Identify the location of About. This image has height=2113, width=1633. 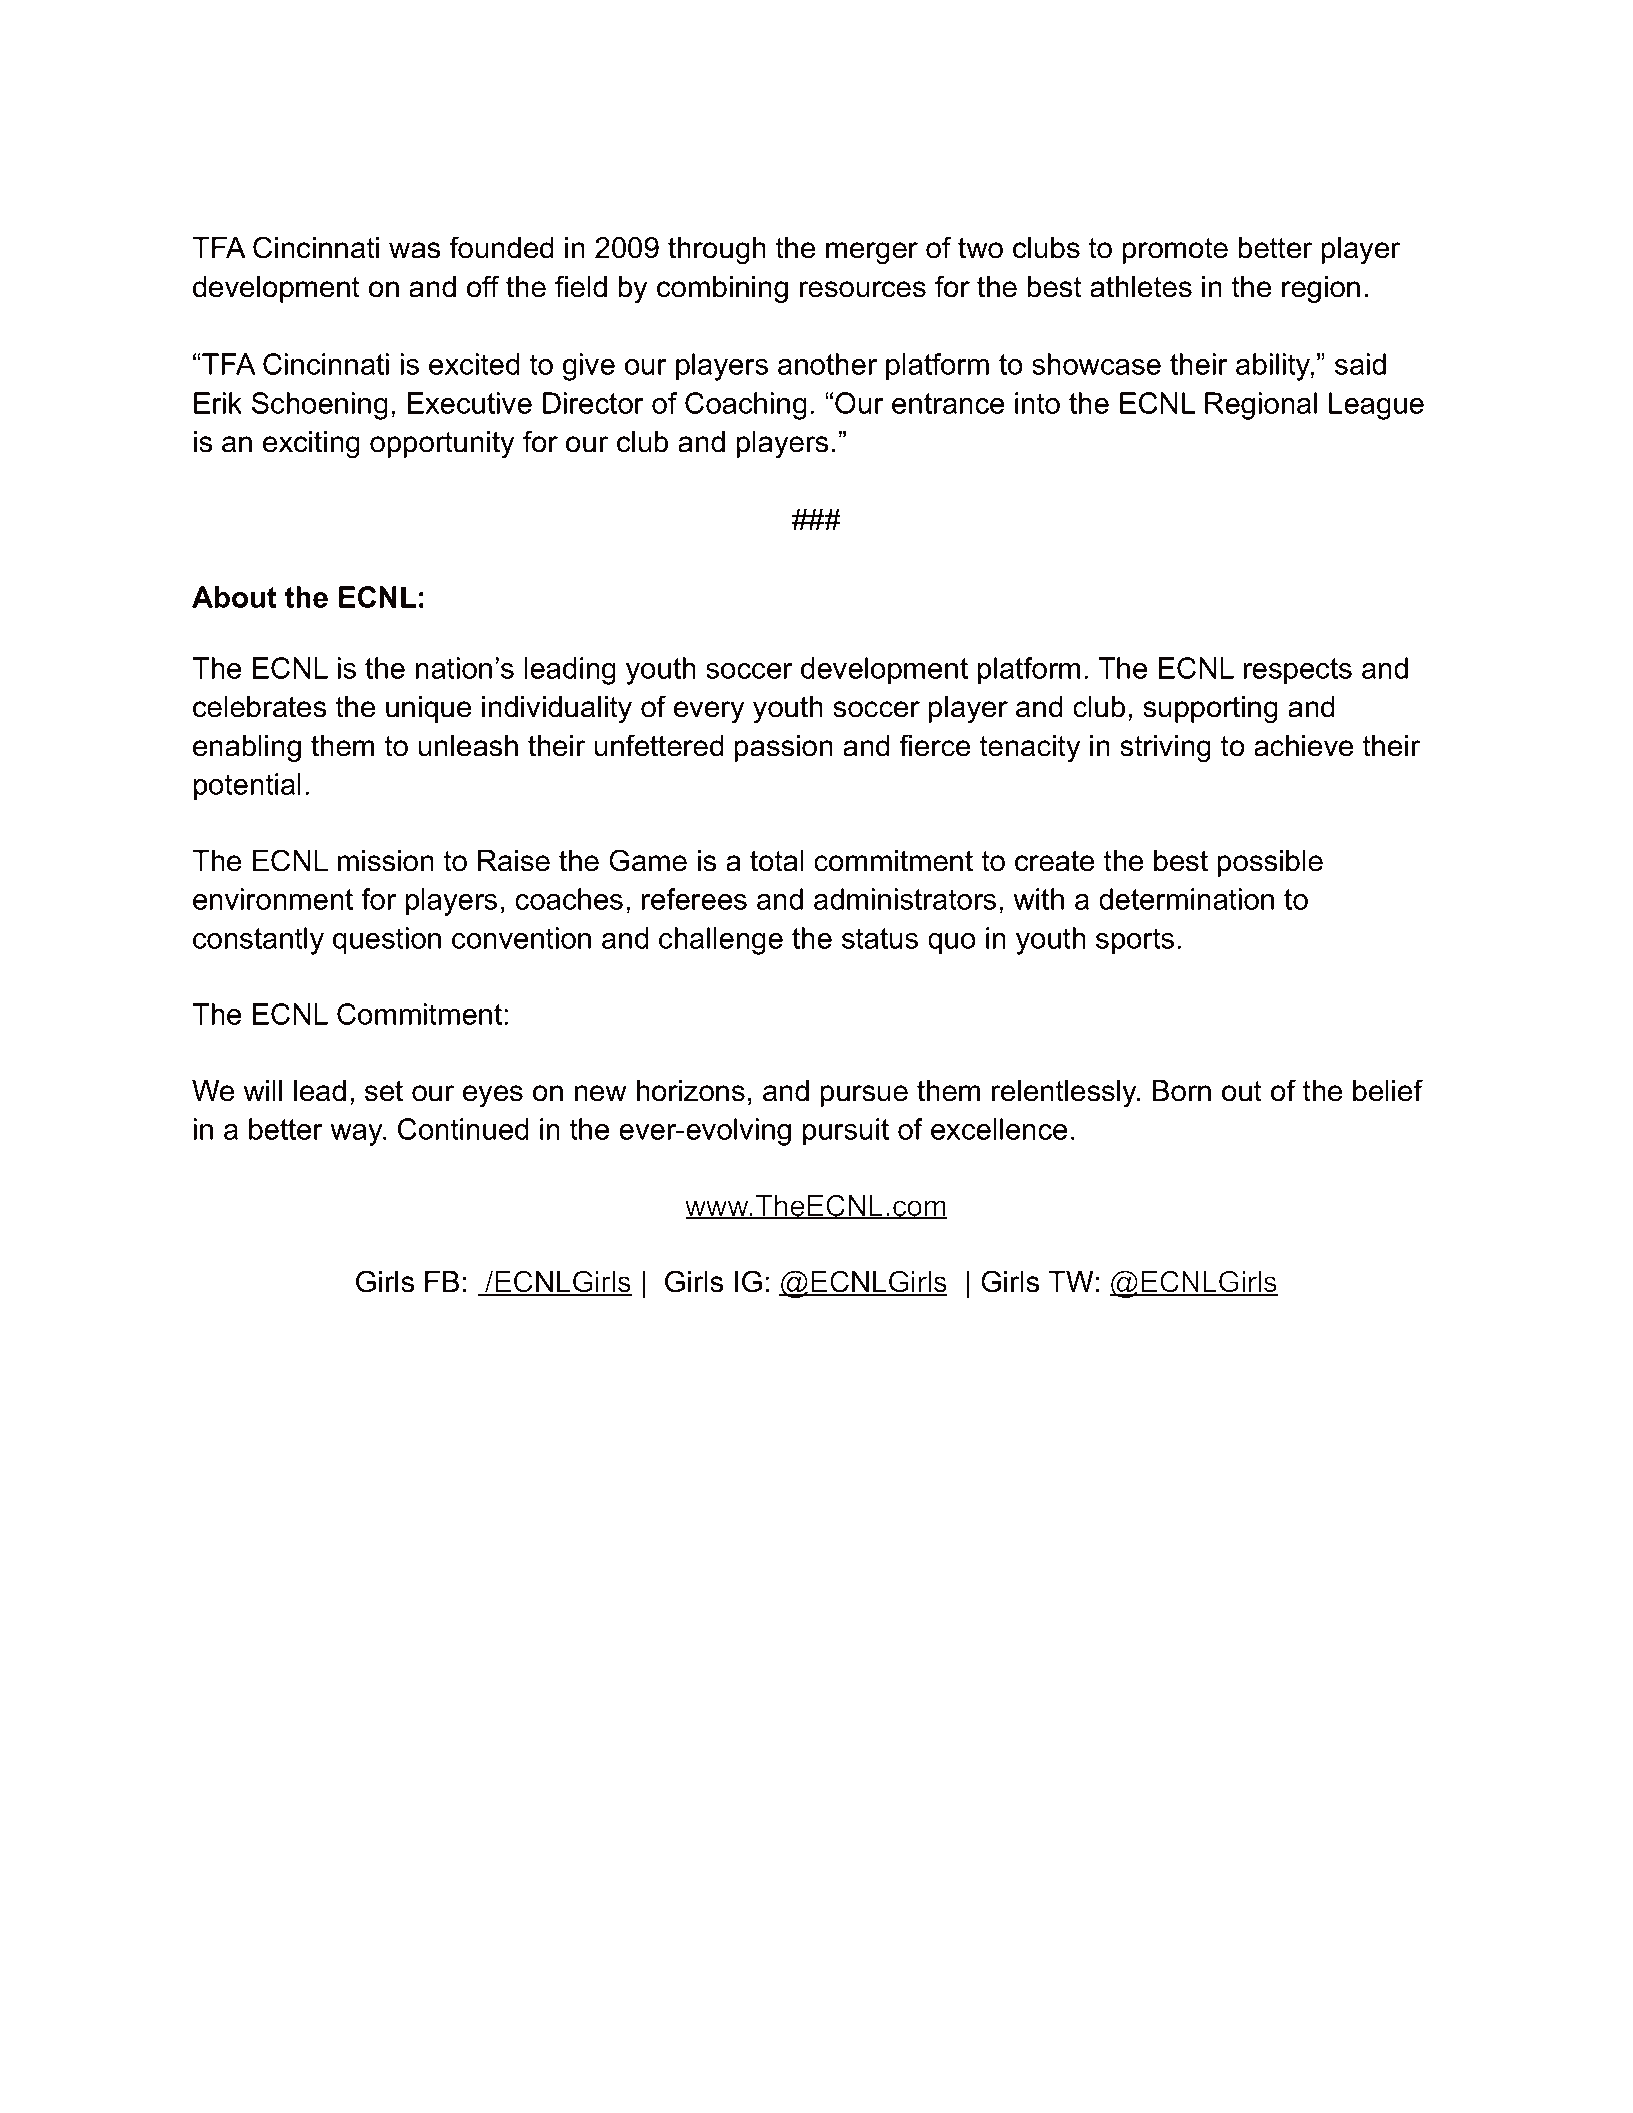
(234, 597).
